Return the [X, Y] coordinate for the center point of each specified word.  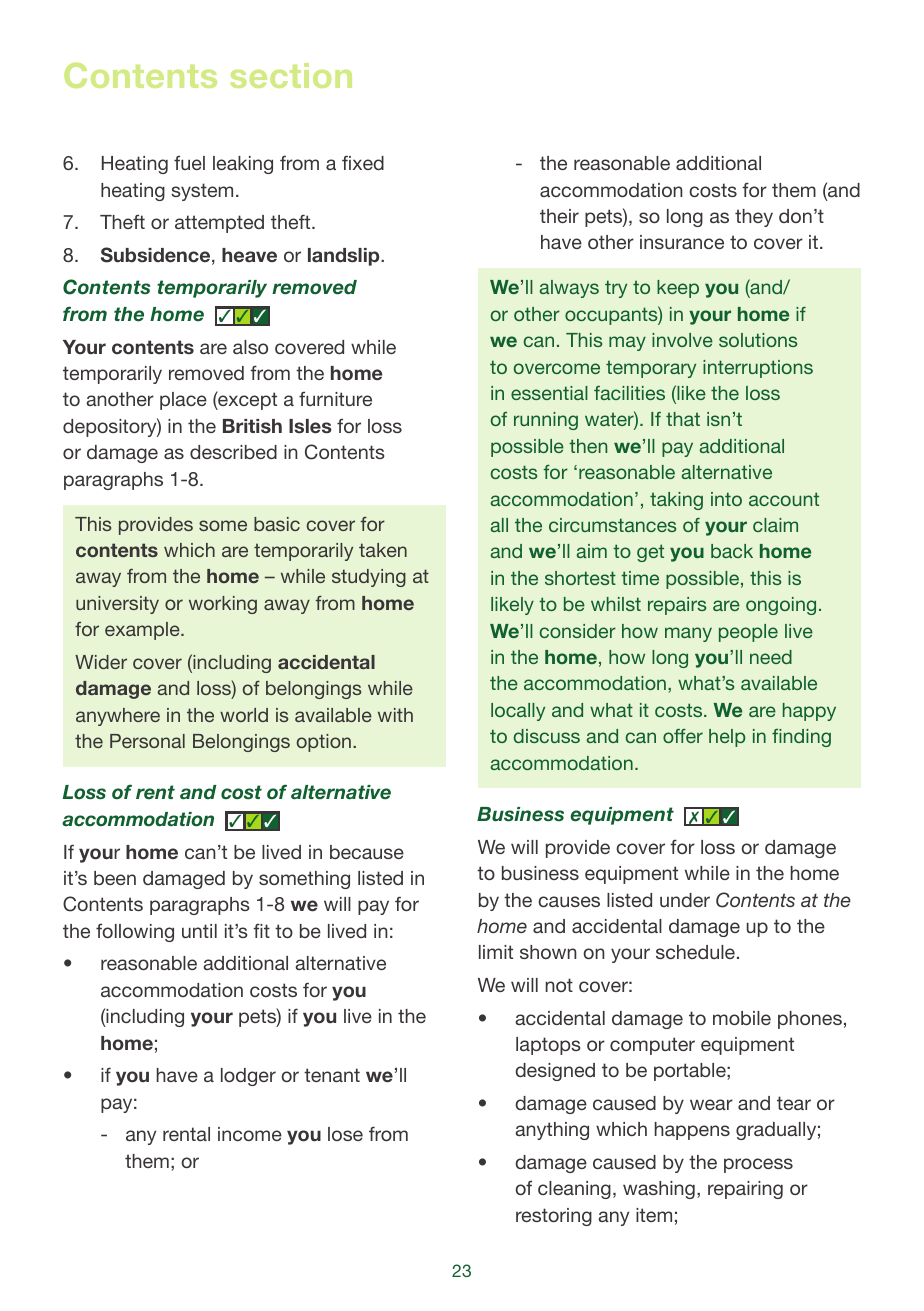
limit [496, 952]
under [685, 900]
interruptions [758, 369]
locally [518, 712]
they [754, 218]
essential [549, 393]
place [183, 401]
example [143, 631]
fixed [363, 162]
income [250, 1134]
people [748, 633]
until [199, 931]
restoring [554, 1217]
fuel [189, 162]
